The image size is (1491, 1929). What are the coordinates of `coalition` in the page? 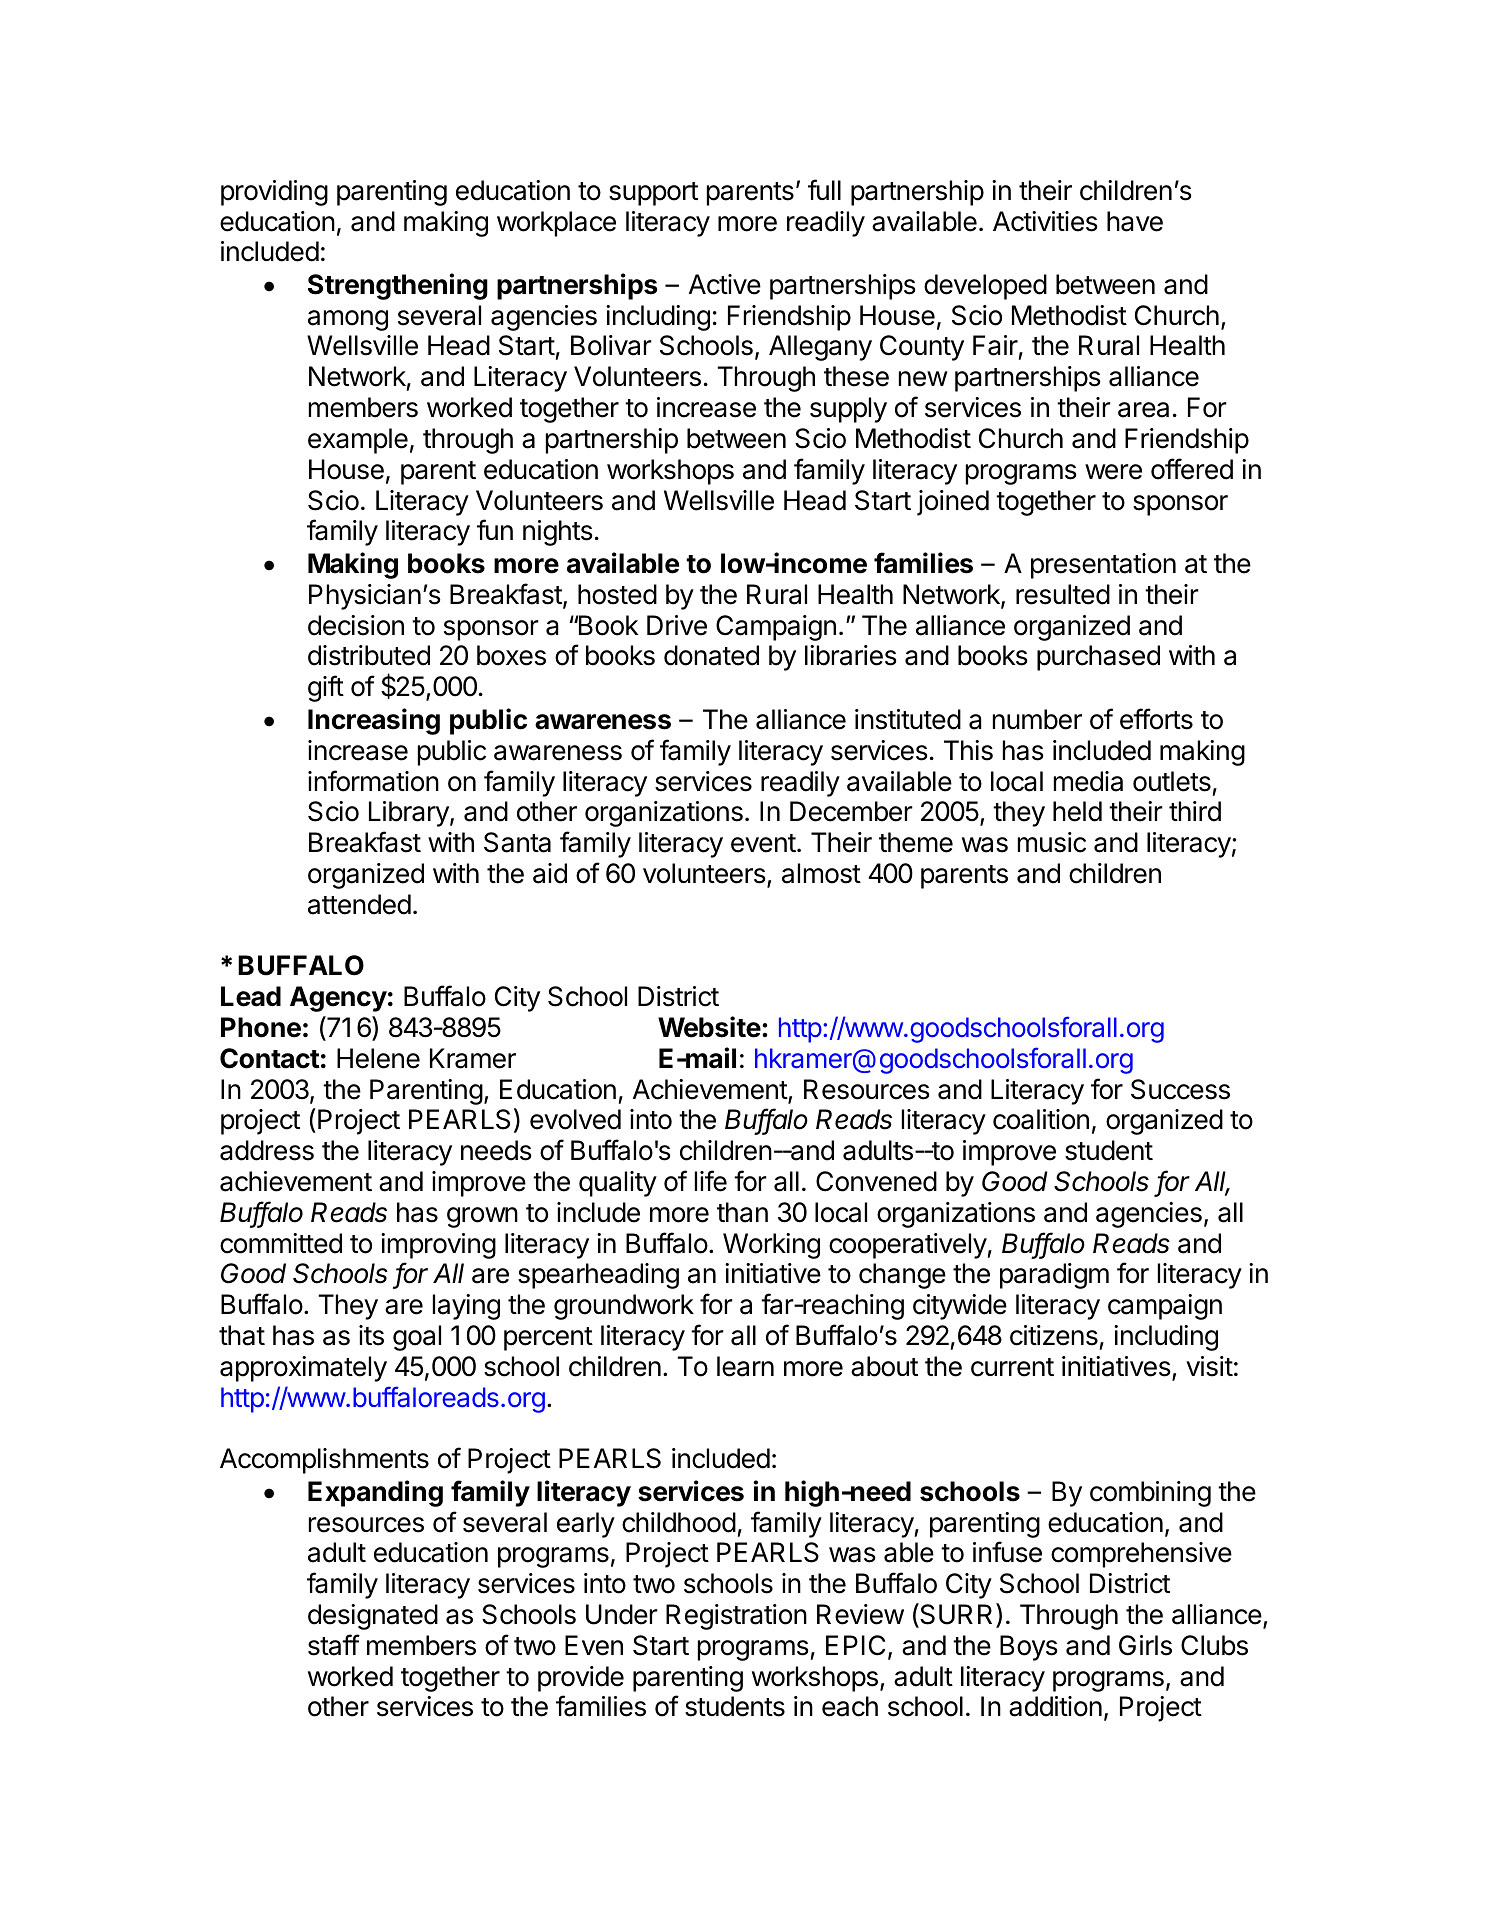 It's located at (1041, 1119).
